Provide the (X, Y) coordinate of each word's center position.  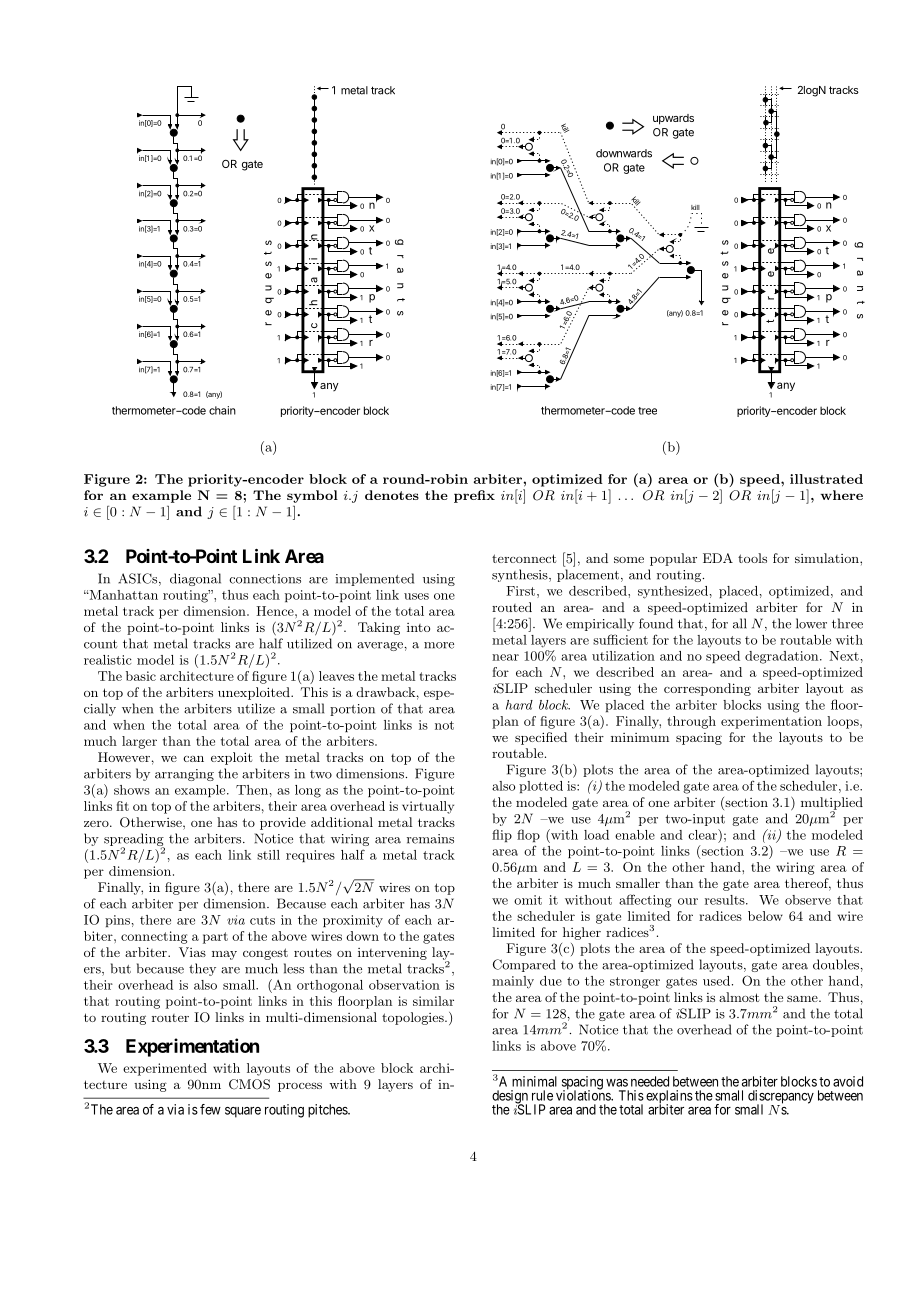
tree (647, 411)
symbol (312, 496)
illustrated (826, 479)
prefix (474, 496)
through (691, 722)
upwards (673, 119)
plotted (541, 787)
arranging (184, 775)
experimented (165, 1069)
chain (222, 410)
